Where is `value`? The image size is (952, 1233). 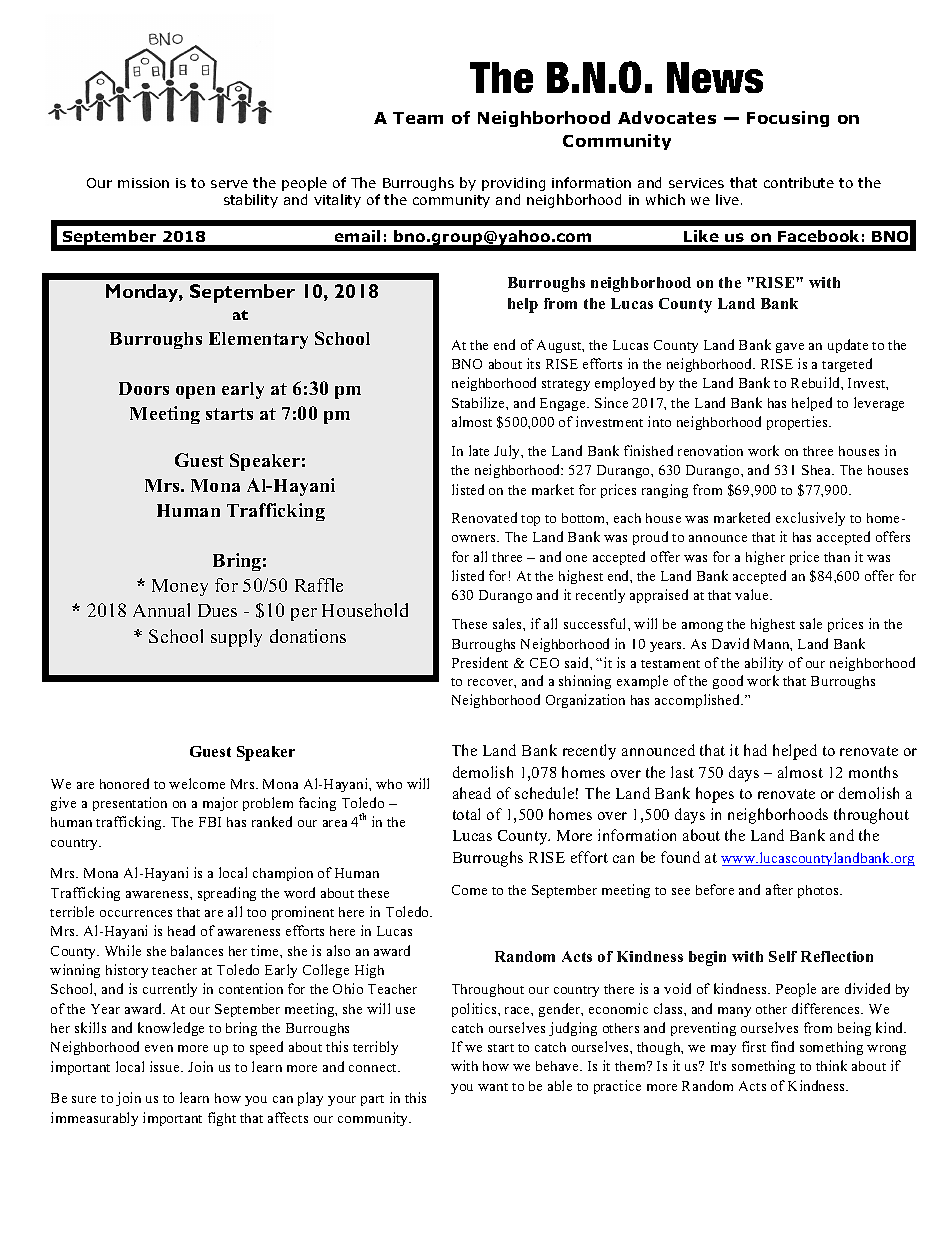 value is located at coordinates (753, 594).
